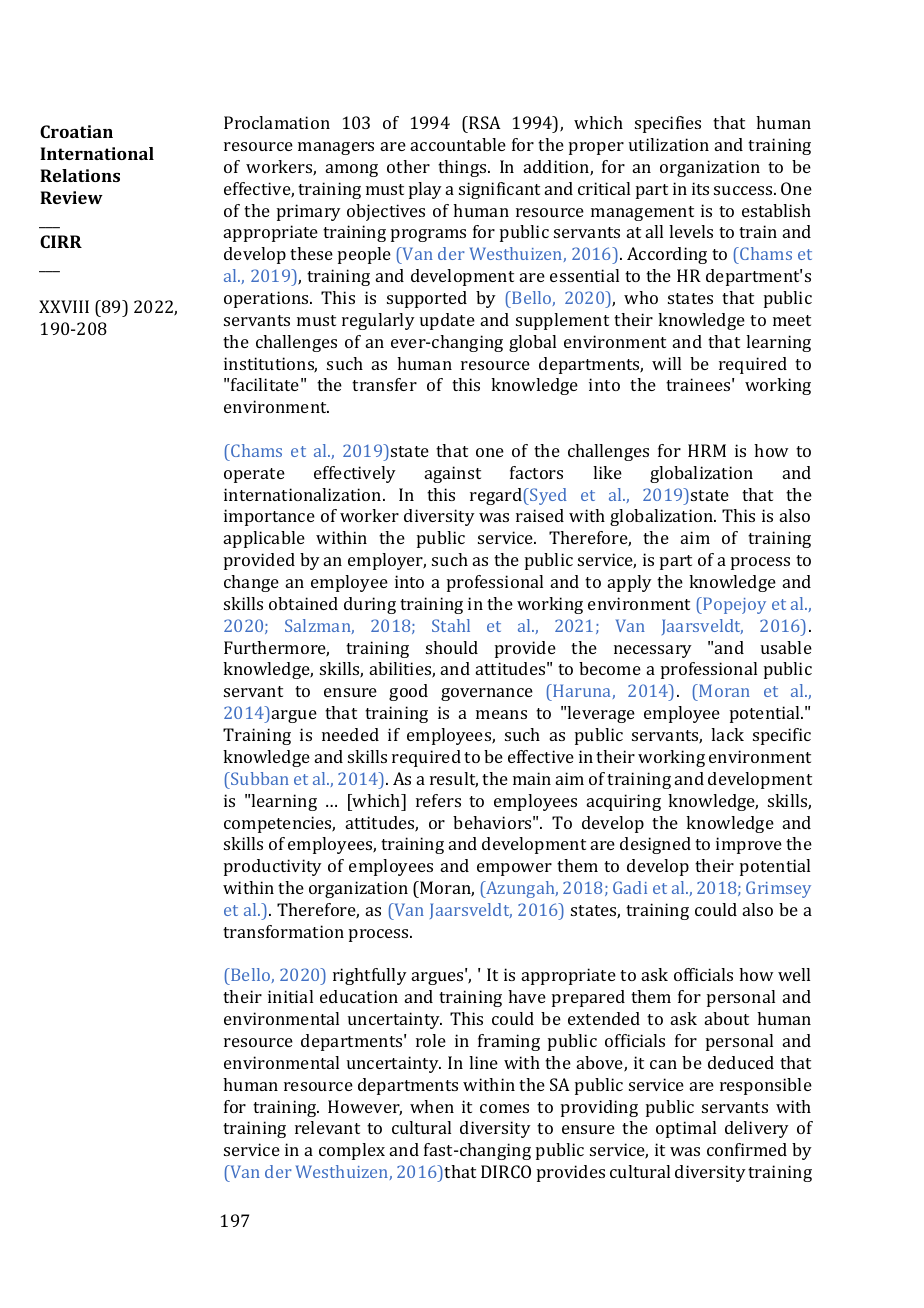  Describe the element at coordinates (80, 175) in the screenshot. I see `Relations` at that location.
